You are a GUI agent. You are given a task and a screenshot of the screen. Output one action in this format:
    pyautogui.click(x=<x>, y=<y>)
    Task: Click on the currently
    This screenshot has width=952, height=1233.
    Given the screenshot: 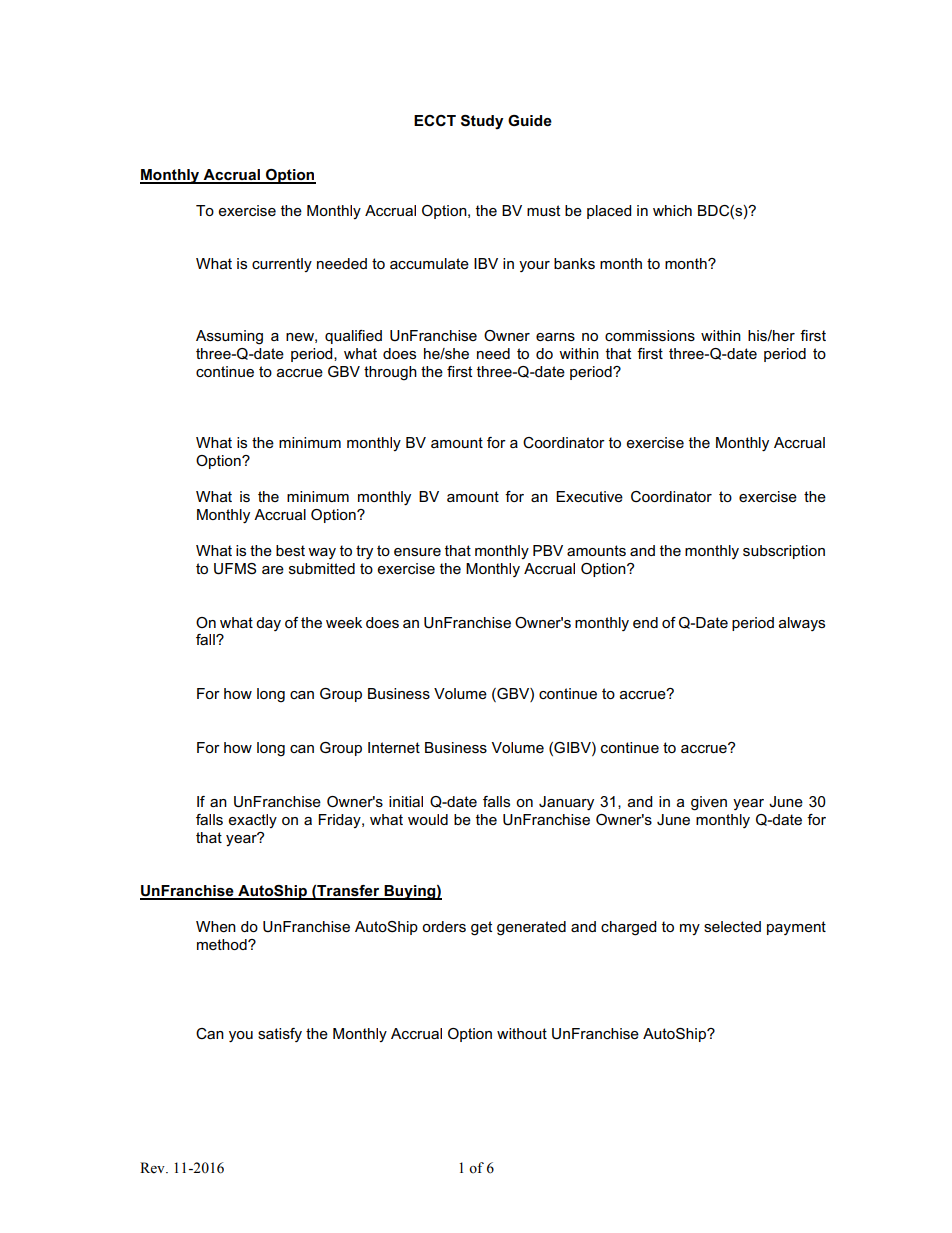 What is the action you would take?
    pyautogui.click(x=282, y=265)
